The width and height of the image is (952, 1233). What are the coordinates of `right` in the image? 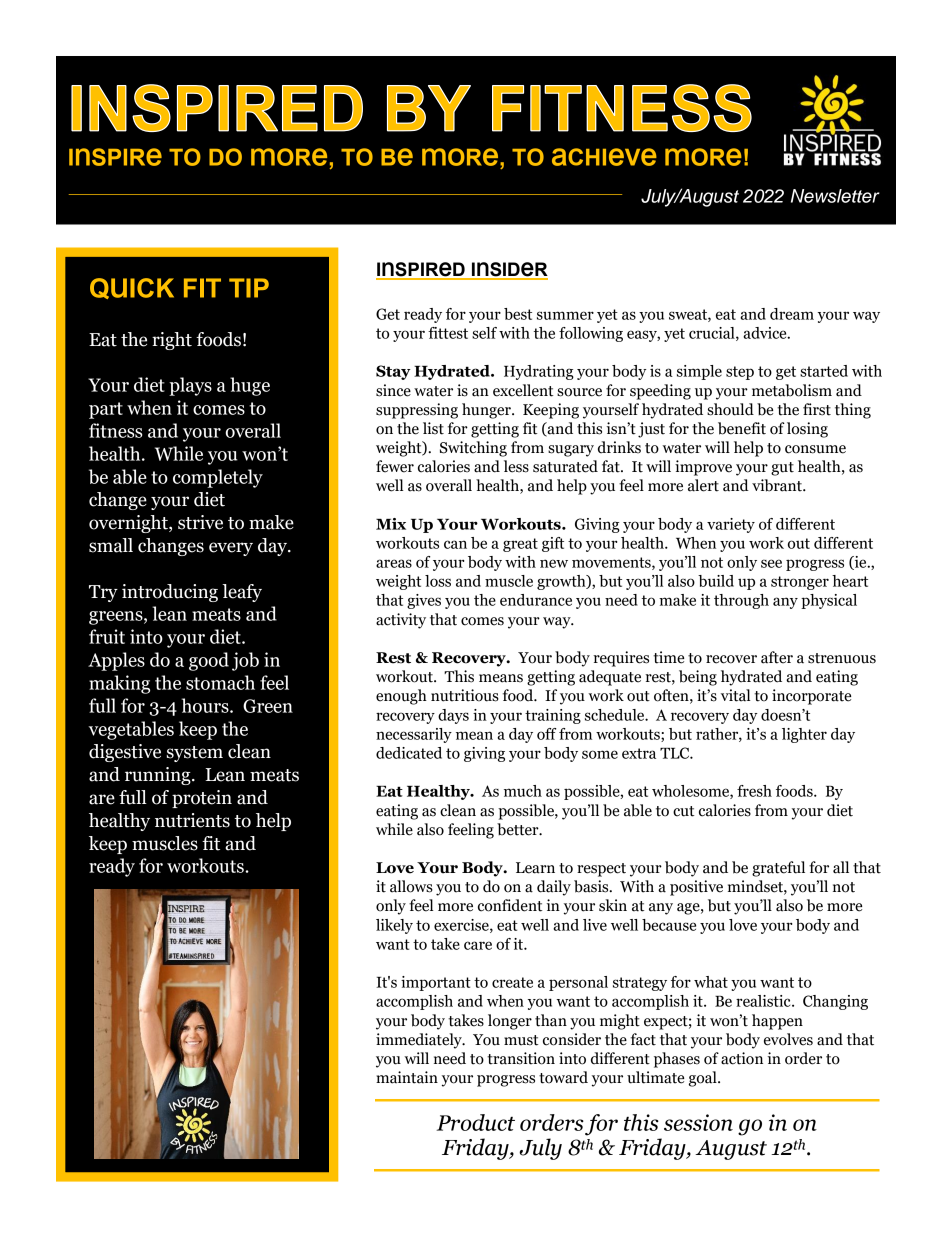 It's located at (172, 341).
